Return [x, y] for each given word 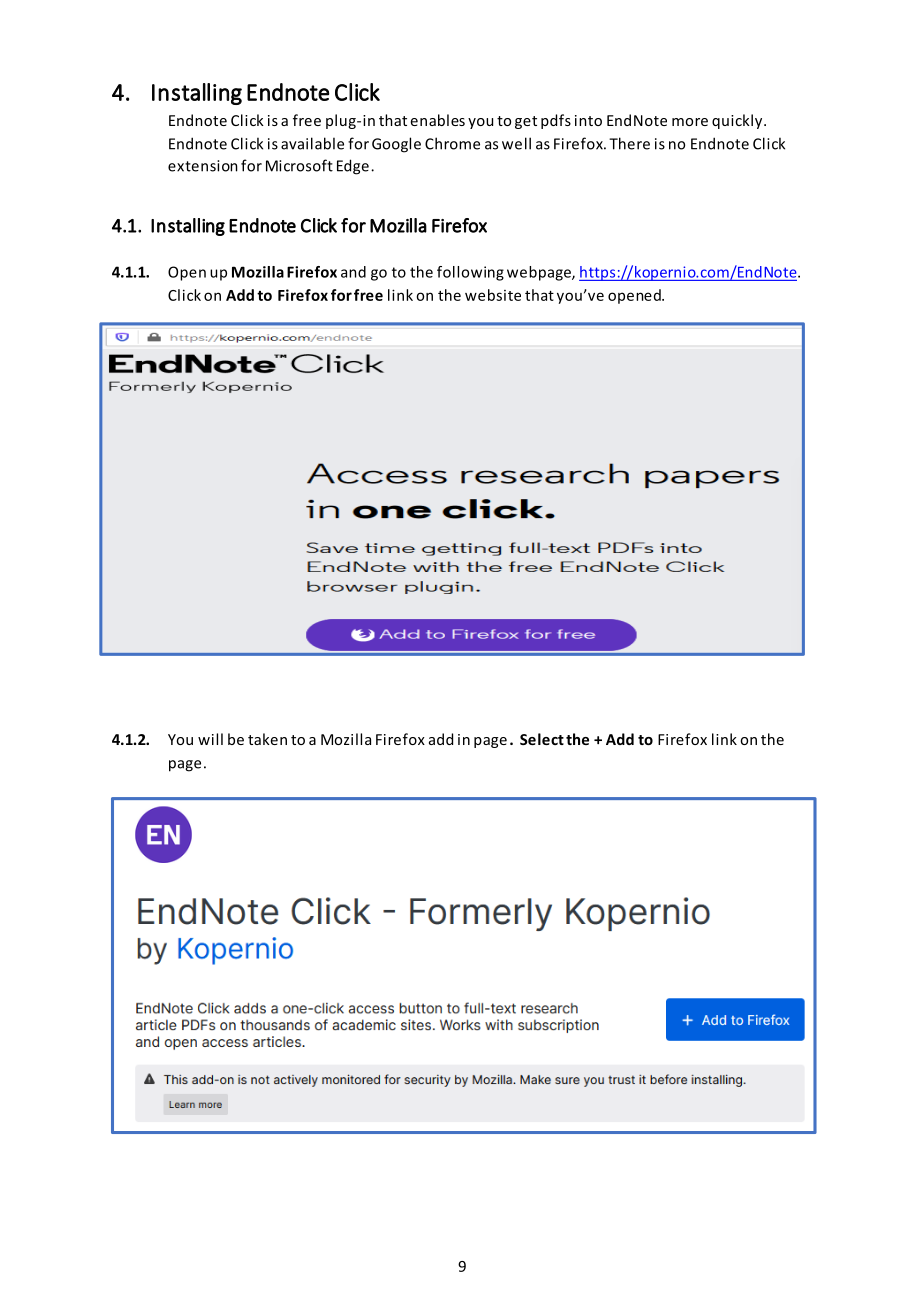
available [312, 143]
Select [542, 739]
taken [267, 739]
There [629, 143]
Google [396, 145]
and [353, 272]
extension [203, 166]
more [690, 122]
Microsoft [299, 165]
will [210, 739]
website [493, 295]
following [470, 273]
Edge [353, 167]
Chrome [452, 143]
